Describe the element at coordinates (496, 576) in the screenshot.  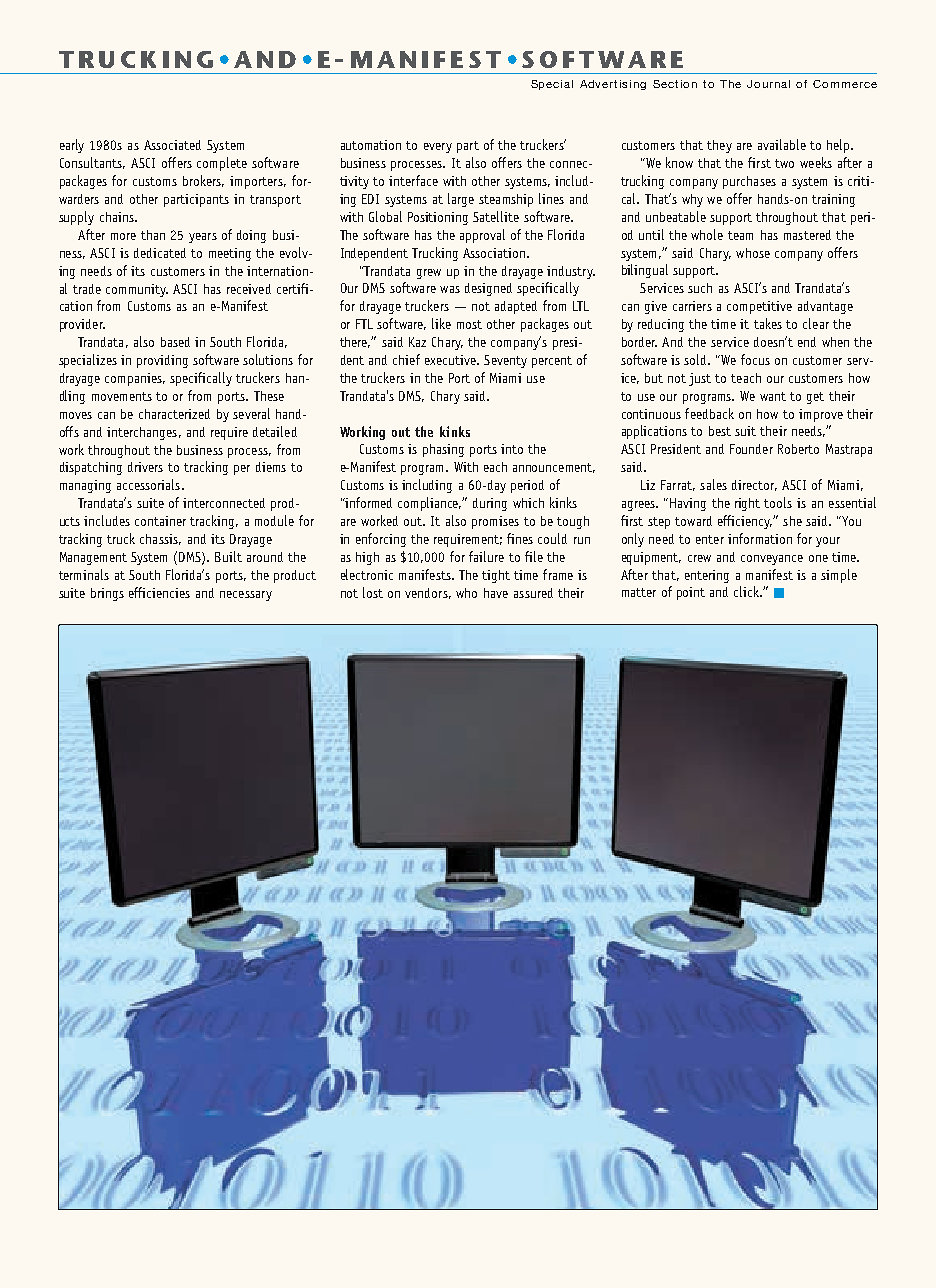
I see `tight` at that location.
